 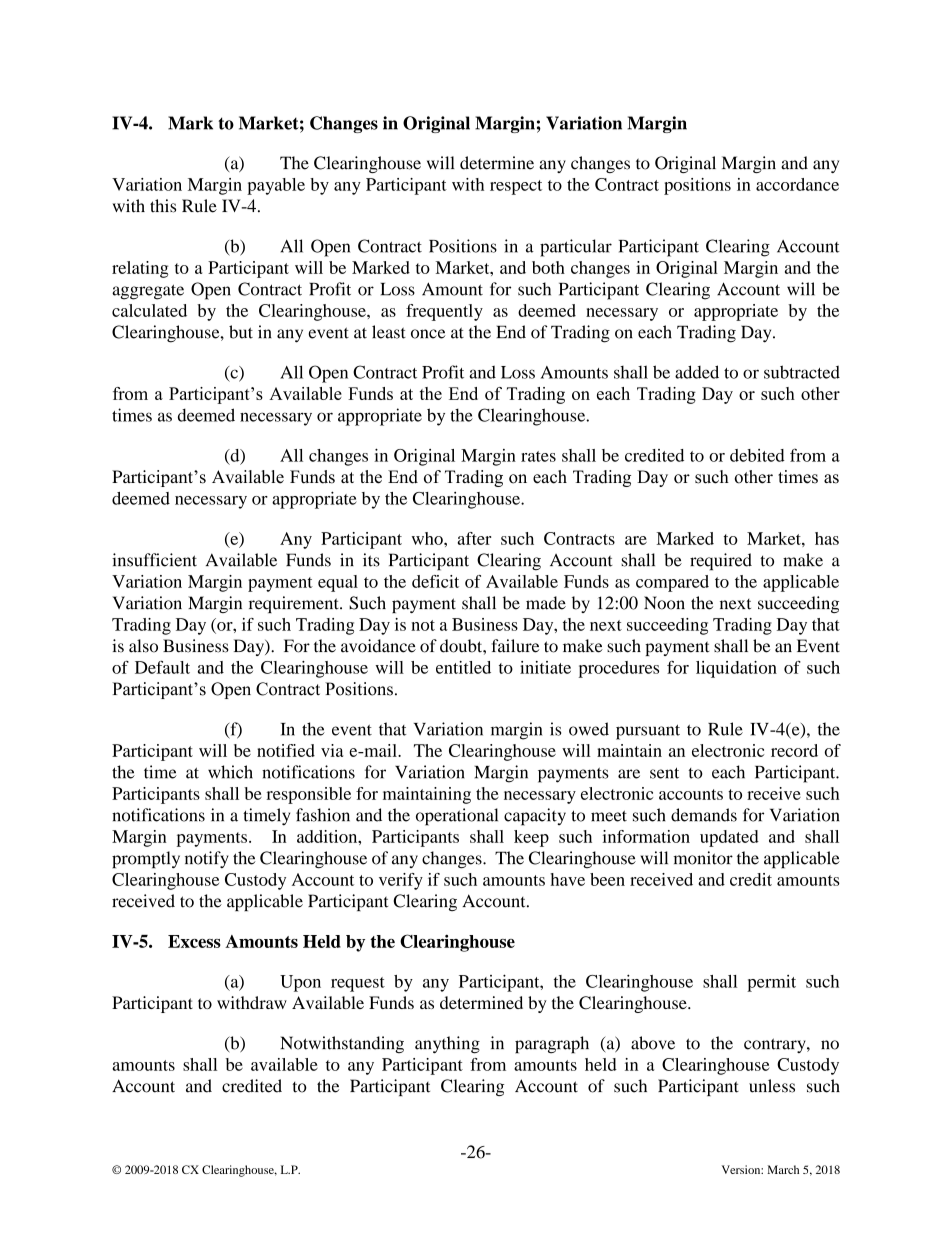 I want to click on anything, so click(x=447, y=1045).
